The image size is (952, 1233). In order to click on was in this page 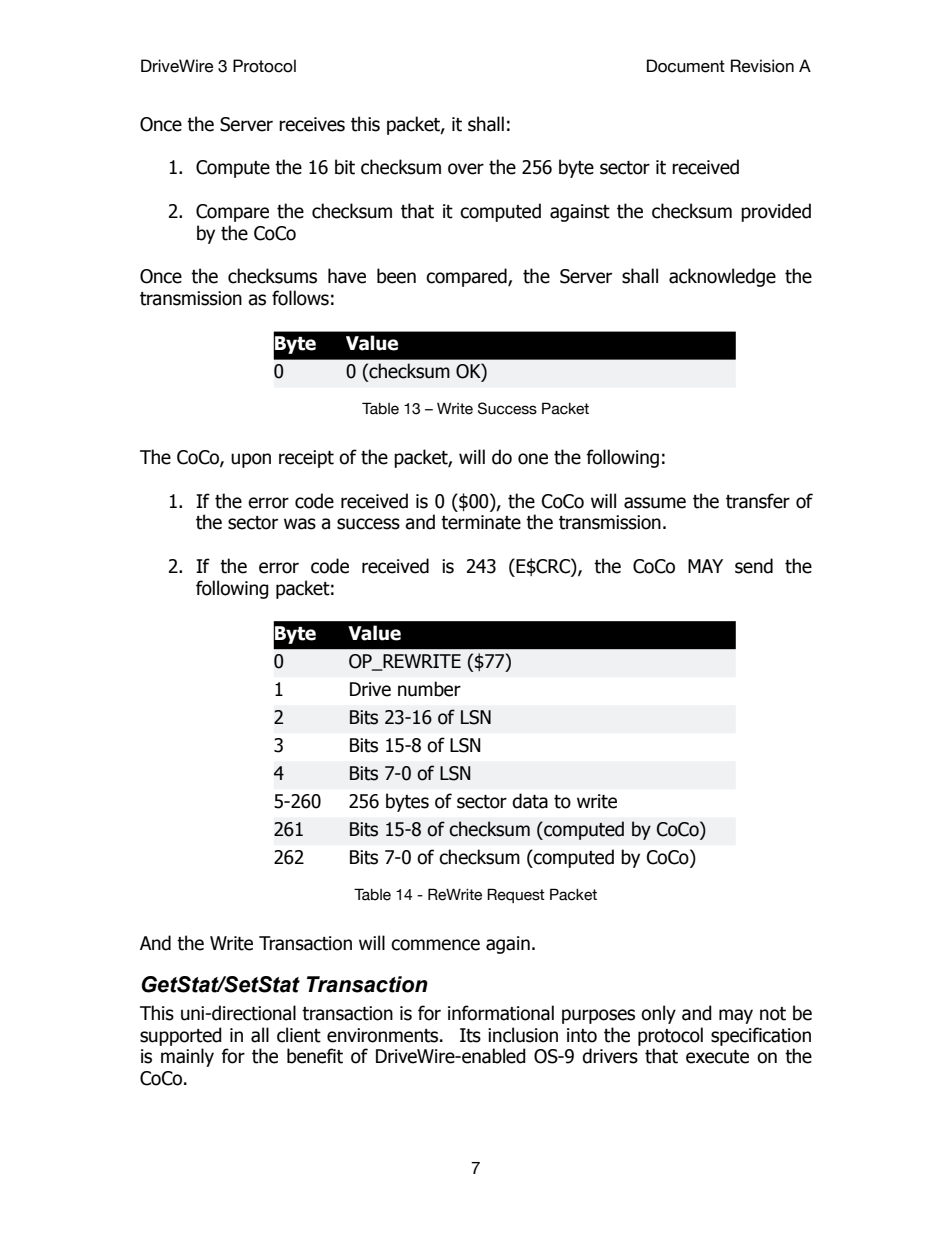, I will do `click(300, 524)`.
